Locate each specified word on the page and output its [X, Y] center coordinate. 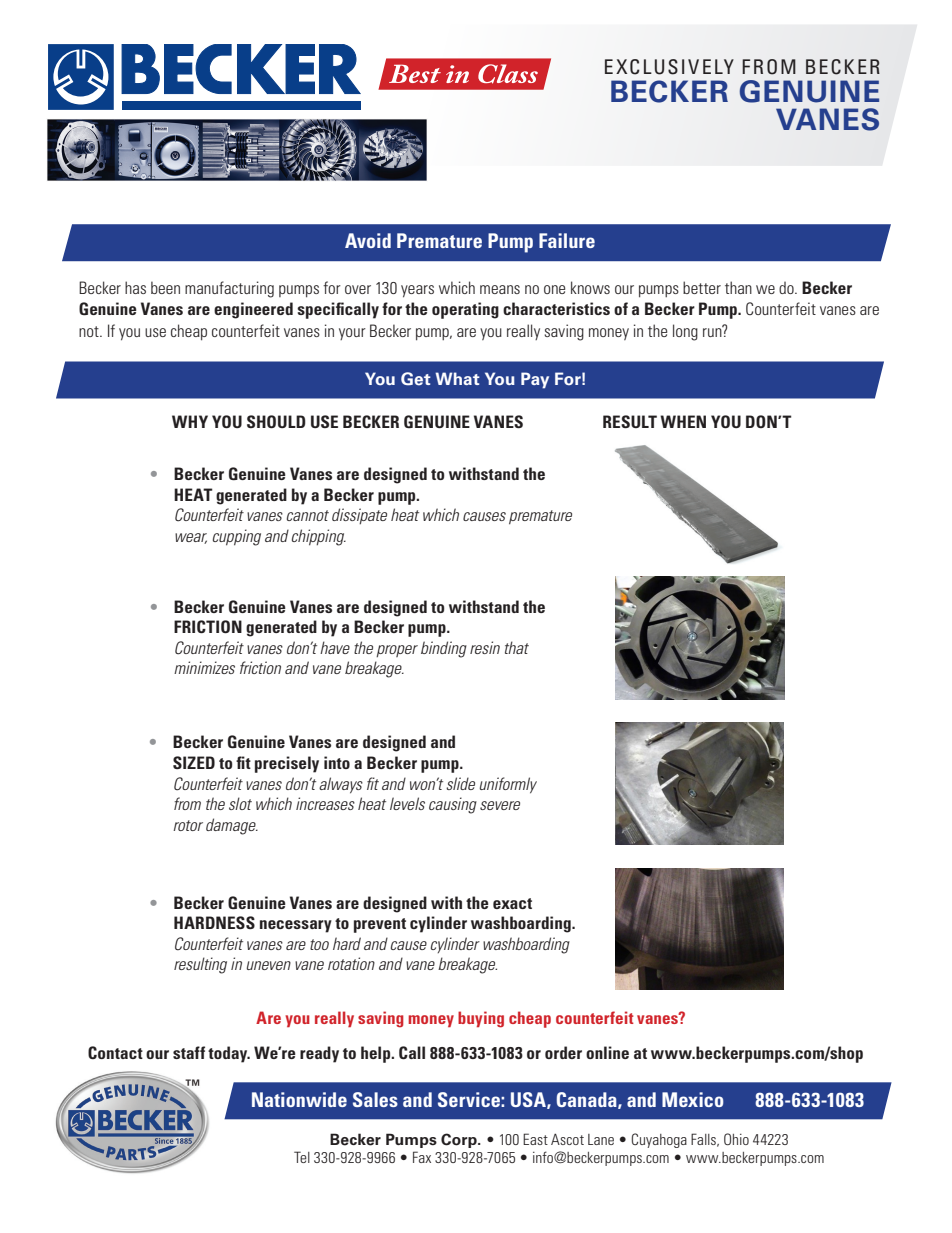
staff [189, 1052]
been [165, 287]
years [417, 291]
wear [191, 538]
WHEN [683, 421]
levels [407, 803]
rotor [188, 825]
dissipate [359, 516]
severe [500, 805]
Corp [460, 1140]
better [702, 287]
